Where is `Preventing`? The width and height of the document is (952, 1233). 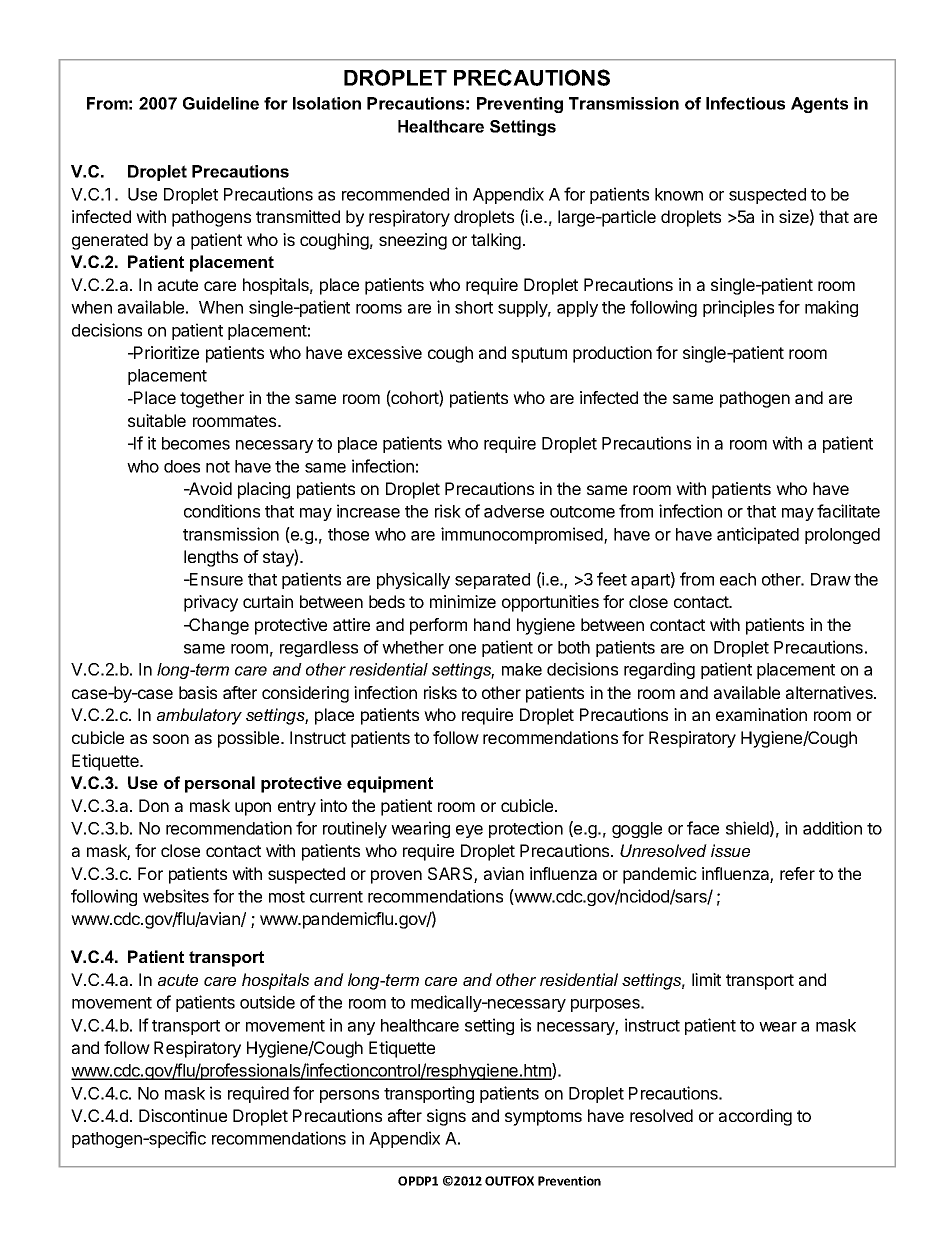
Preventing is located at coordinates (520, 105).
